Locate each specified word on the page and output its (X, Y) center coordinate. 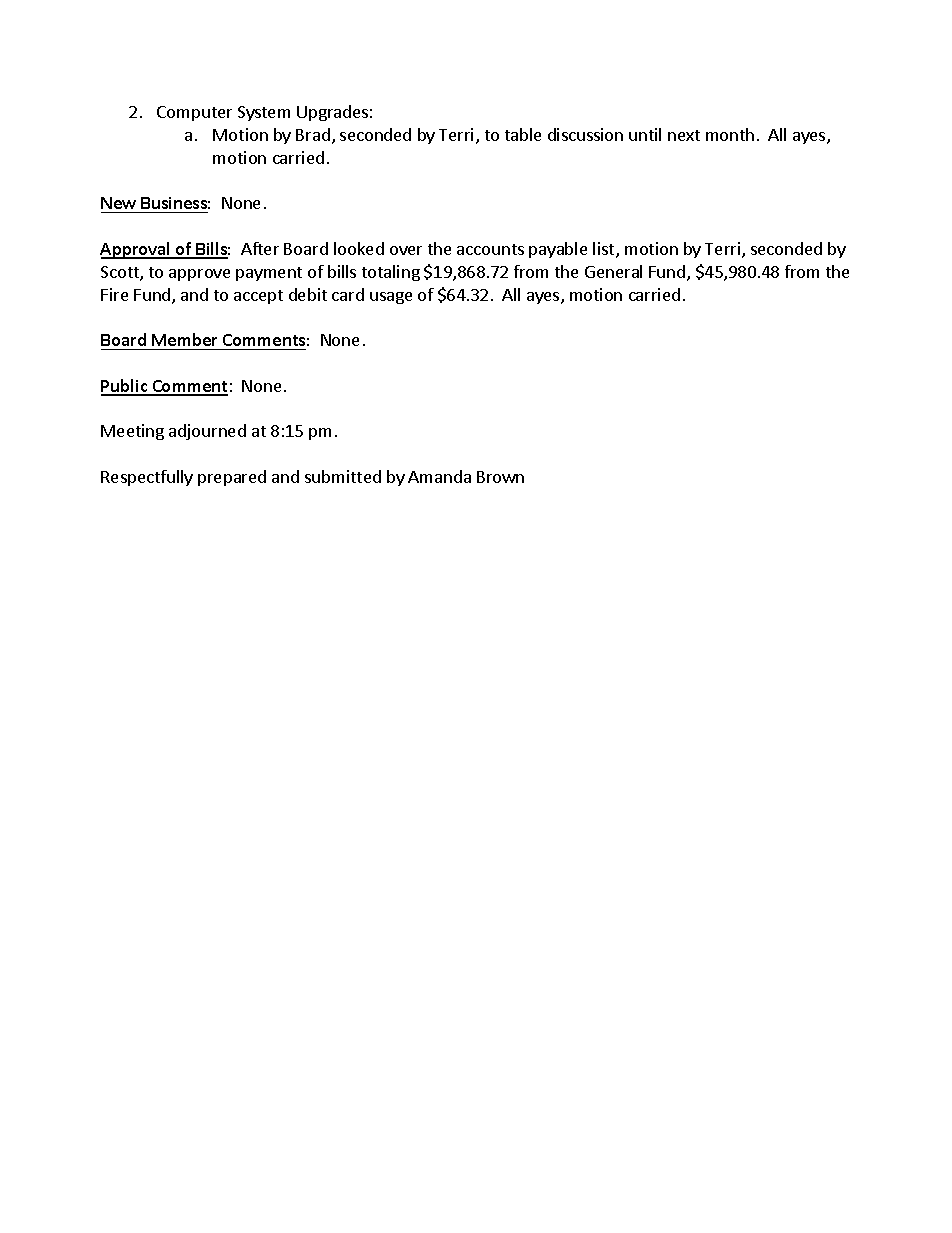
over (406, 250)
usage (391, 298)
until (645, 134)
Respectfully (147, 478)
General (613, 271)
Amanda (439, 476)
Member (184, 339)
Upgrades (332, 113)
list (605, 250)
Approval (136, 250)
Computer (194, 113)
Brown (500, 477)
